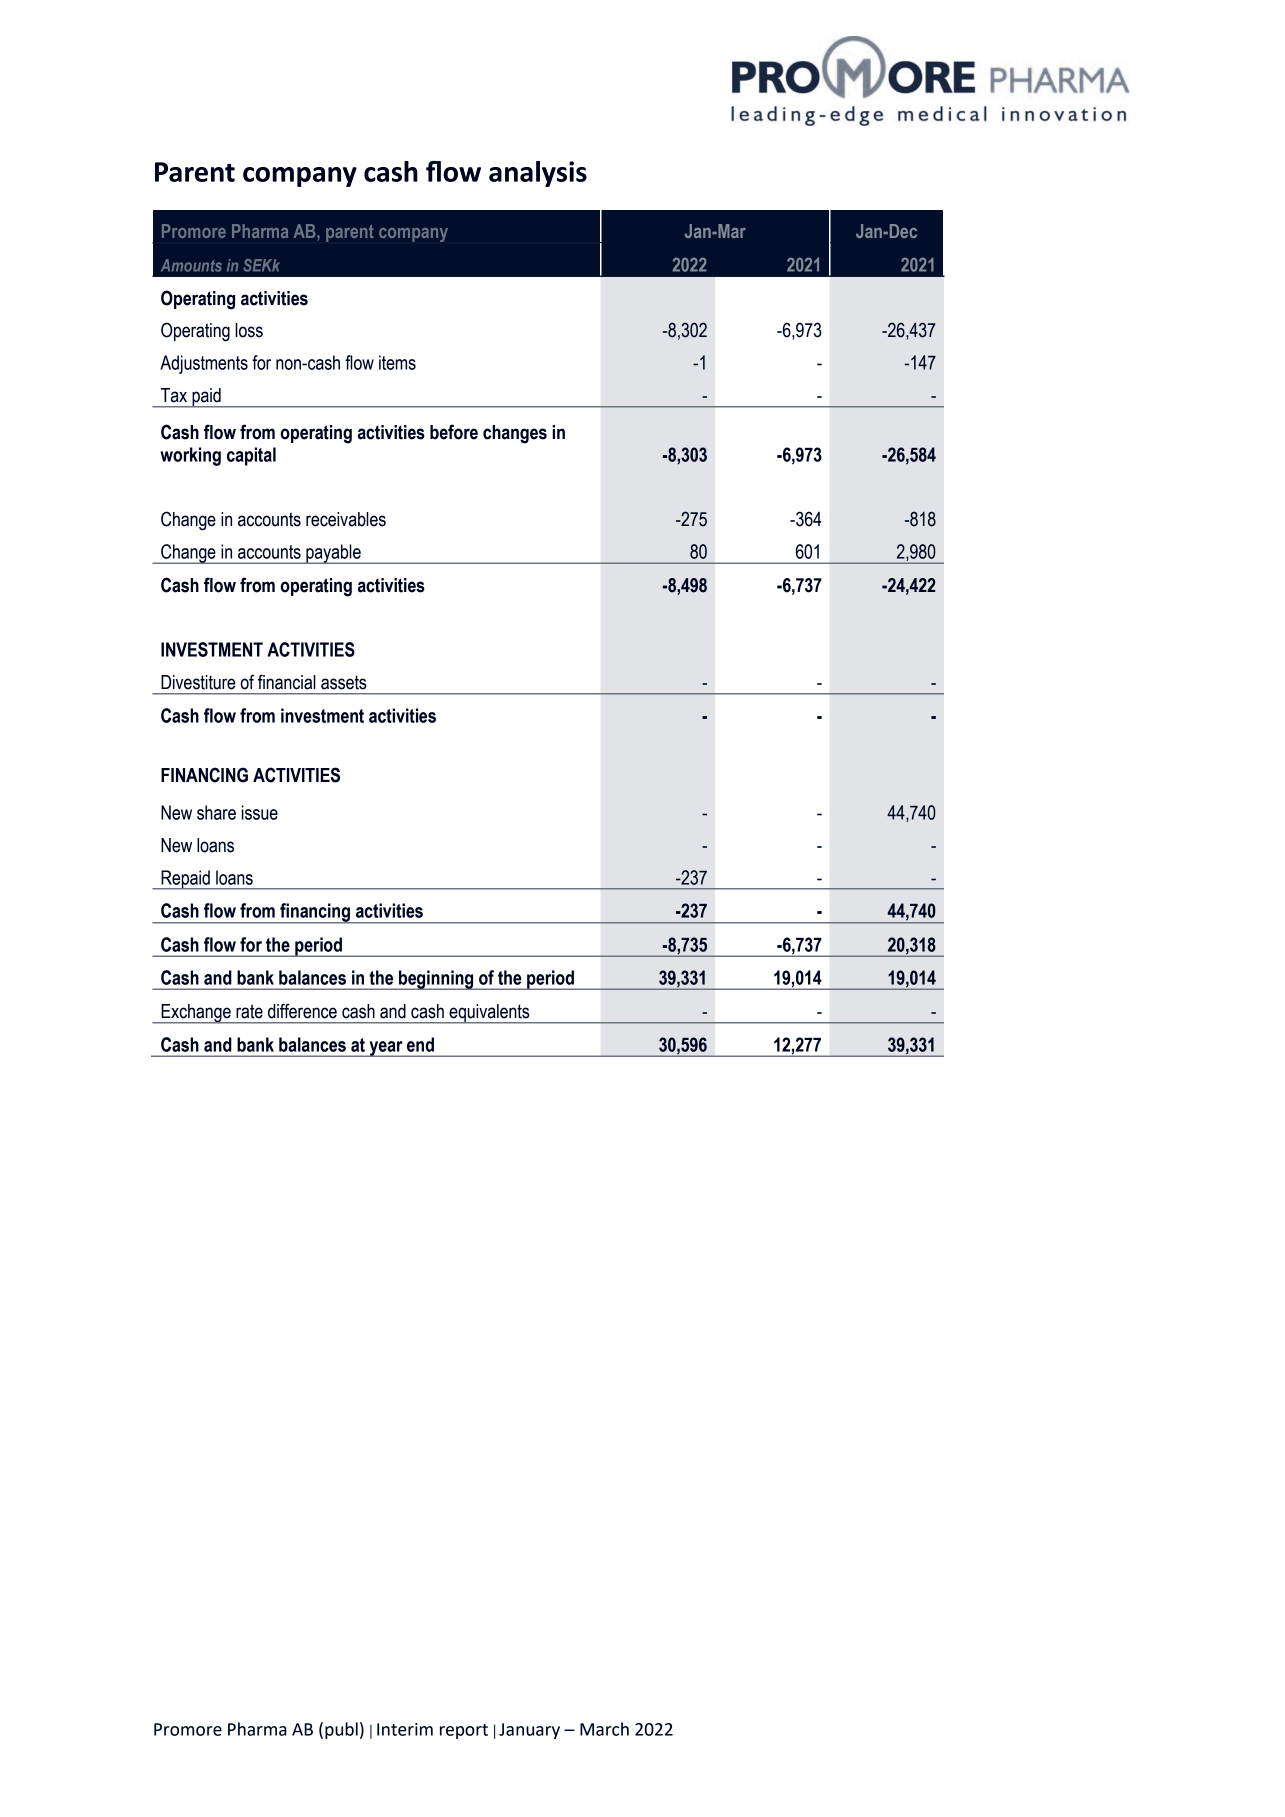  I want to click on year, so click(386, 1049).
